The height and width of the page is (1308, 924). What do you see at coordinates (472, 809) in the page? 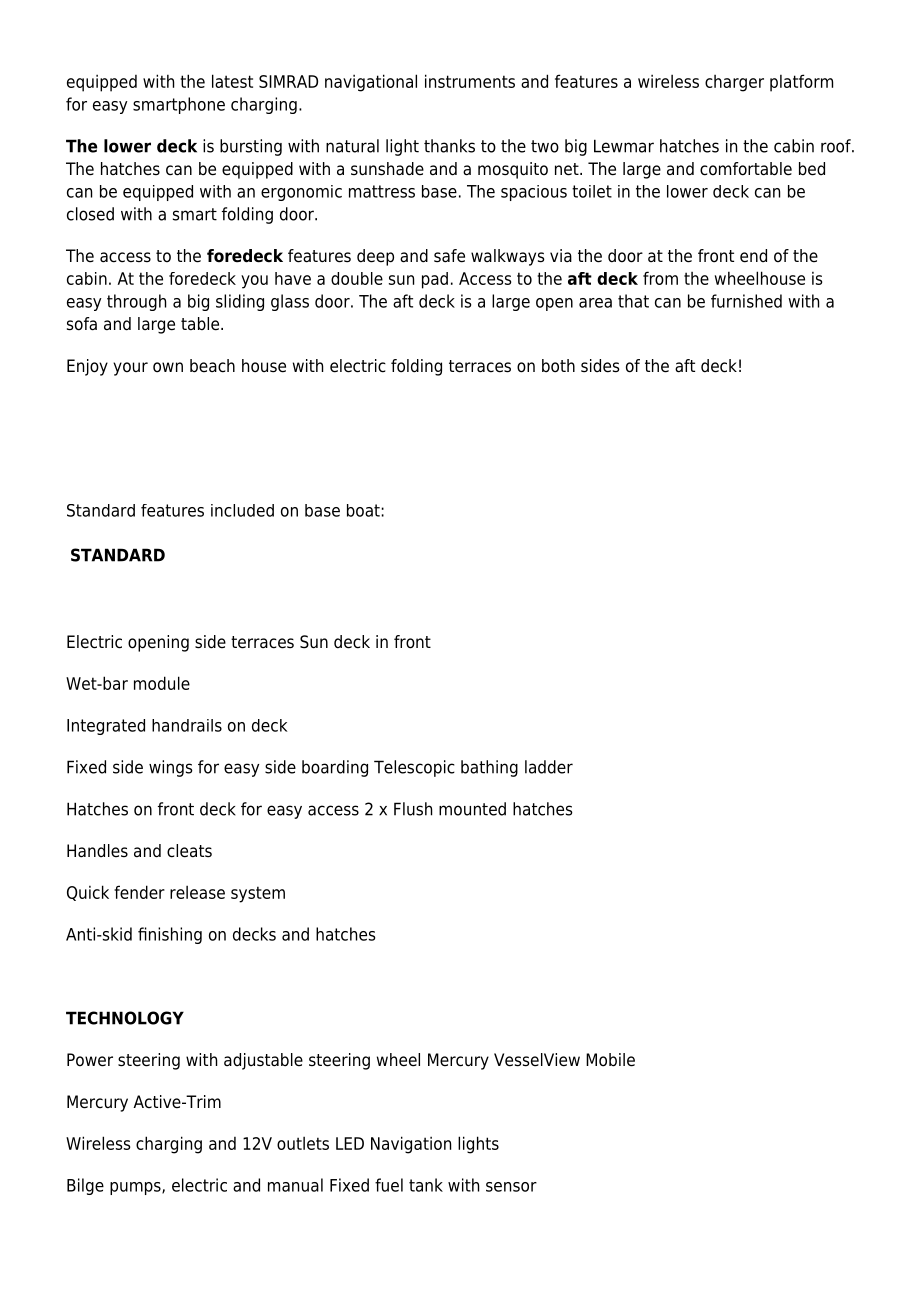
I see `mounted` at bounding box center [472, 809].
